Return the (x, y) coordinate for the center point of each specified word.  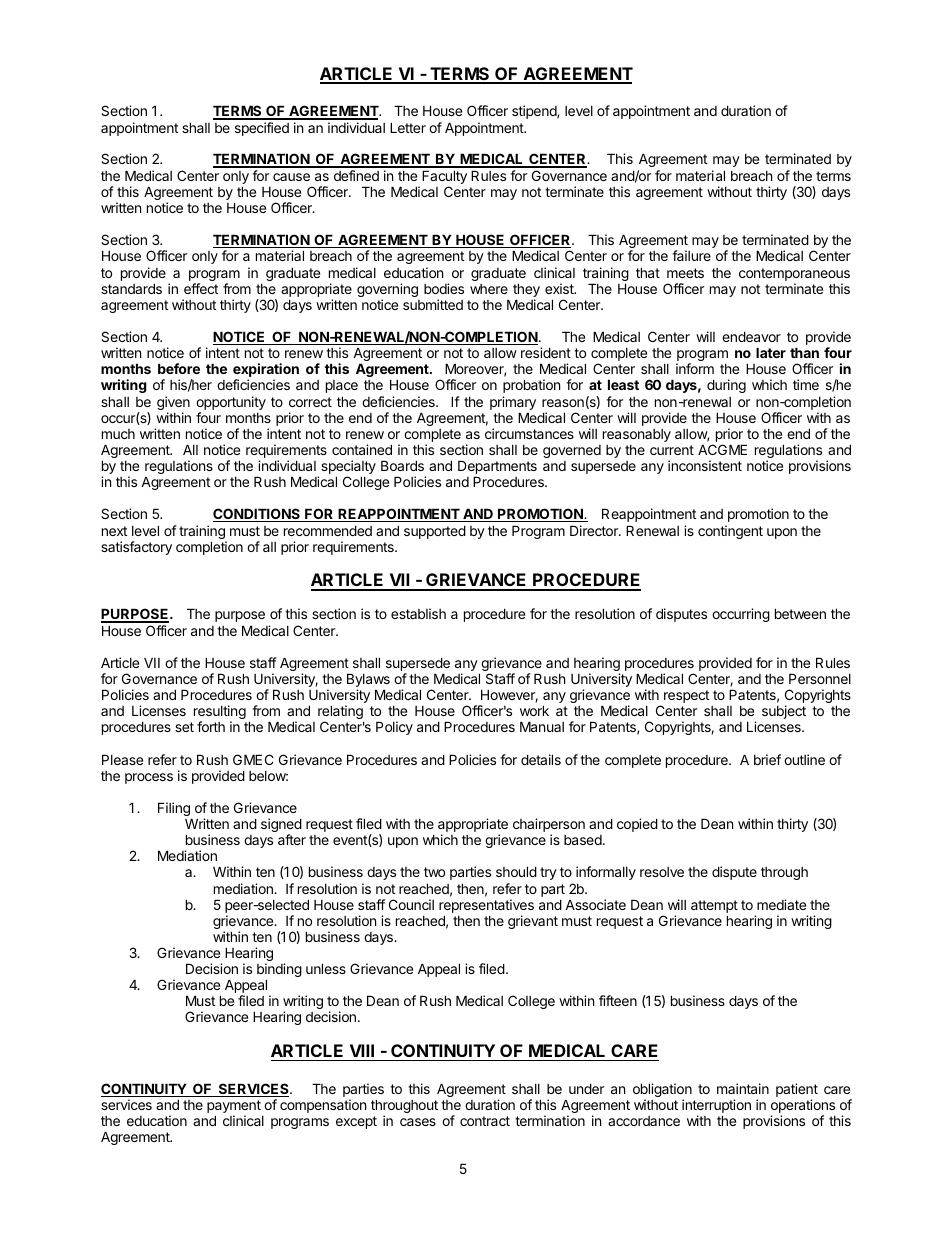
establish (418, 613)
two (434, 872)
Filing (175, 810)
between (800, 613)
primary (513, 404)
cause (291, 177)
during (726, 386)
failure (691, 255)
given (173, 404)
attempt (714, 906)
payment (234, 1108)
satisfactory (136, 548)
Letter (408, 127)
